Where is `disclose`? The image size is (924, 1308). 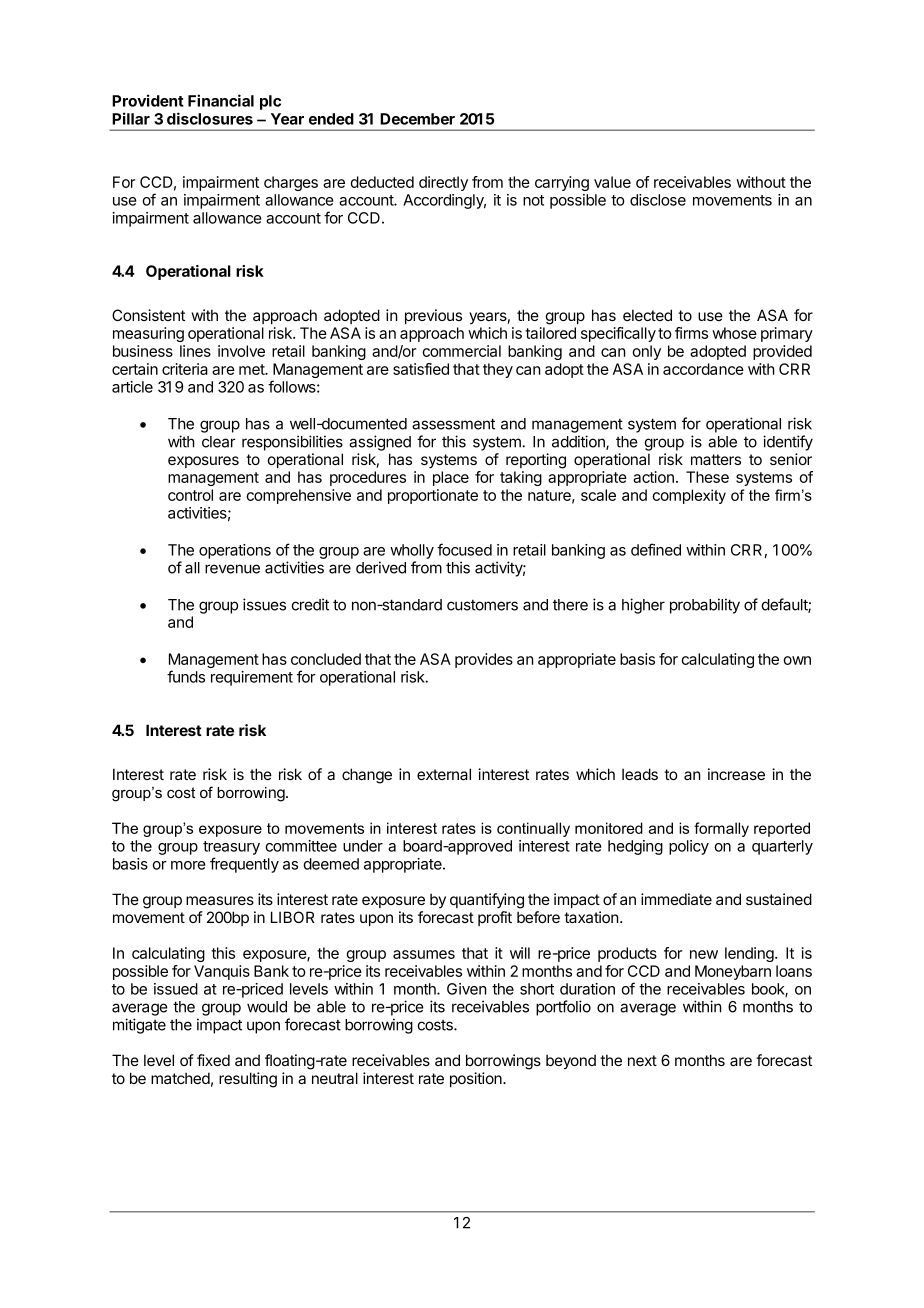 disclose is located at coordinates (658, 200).
